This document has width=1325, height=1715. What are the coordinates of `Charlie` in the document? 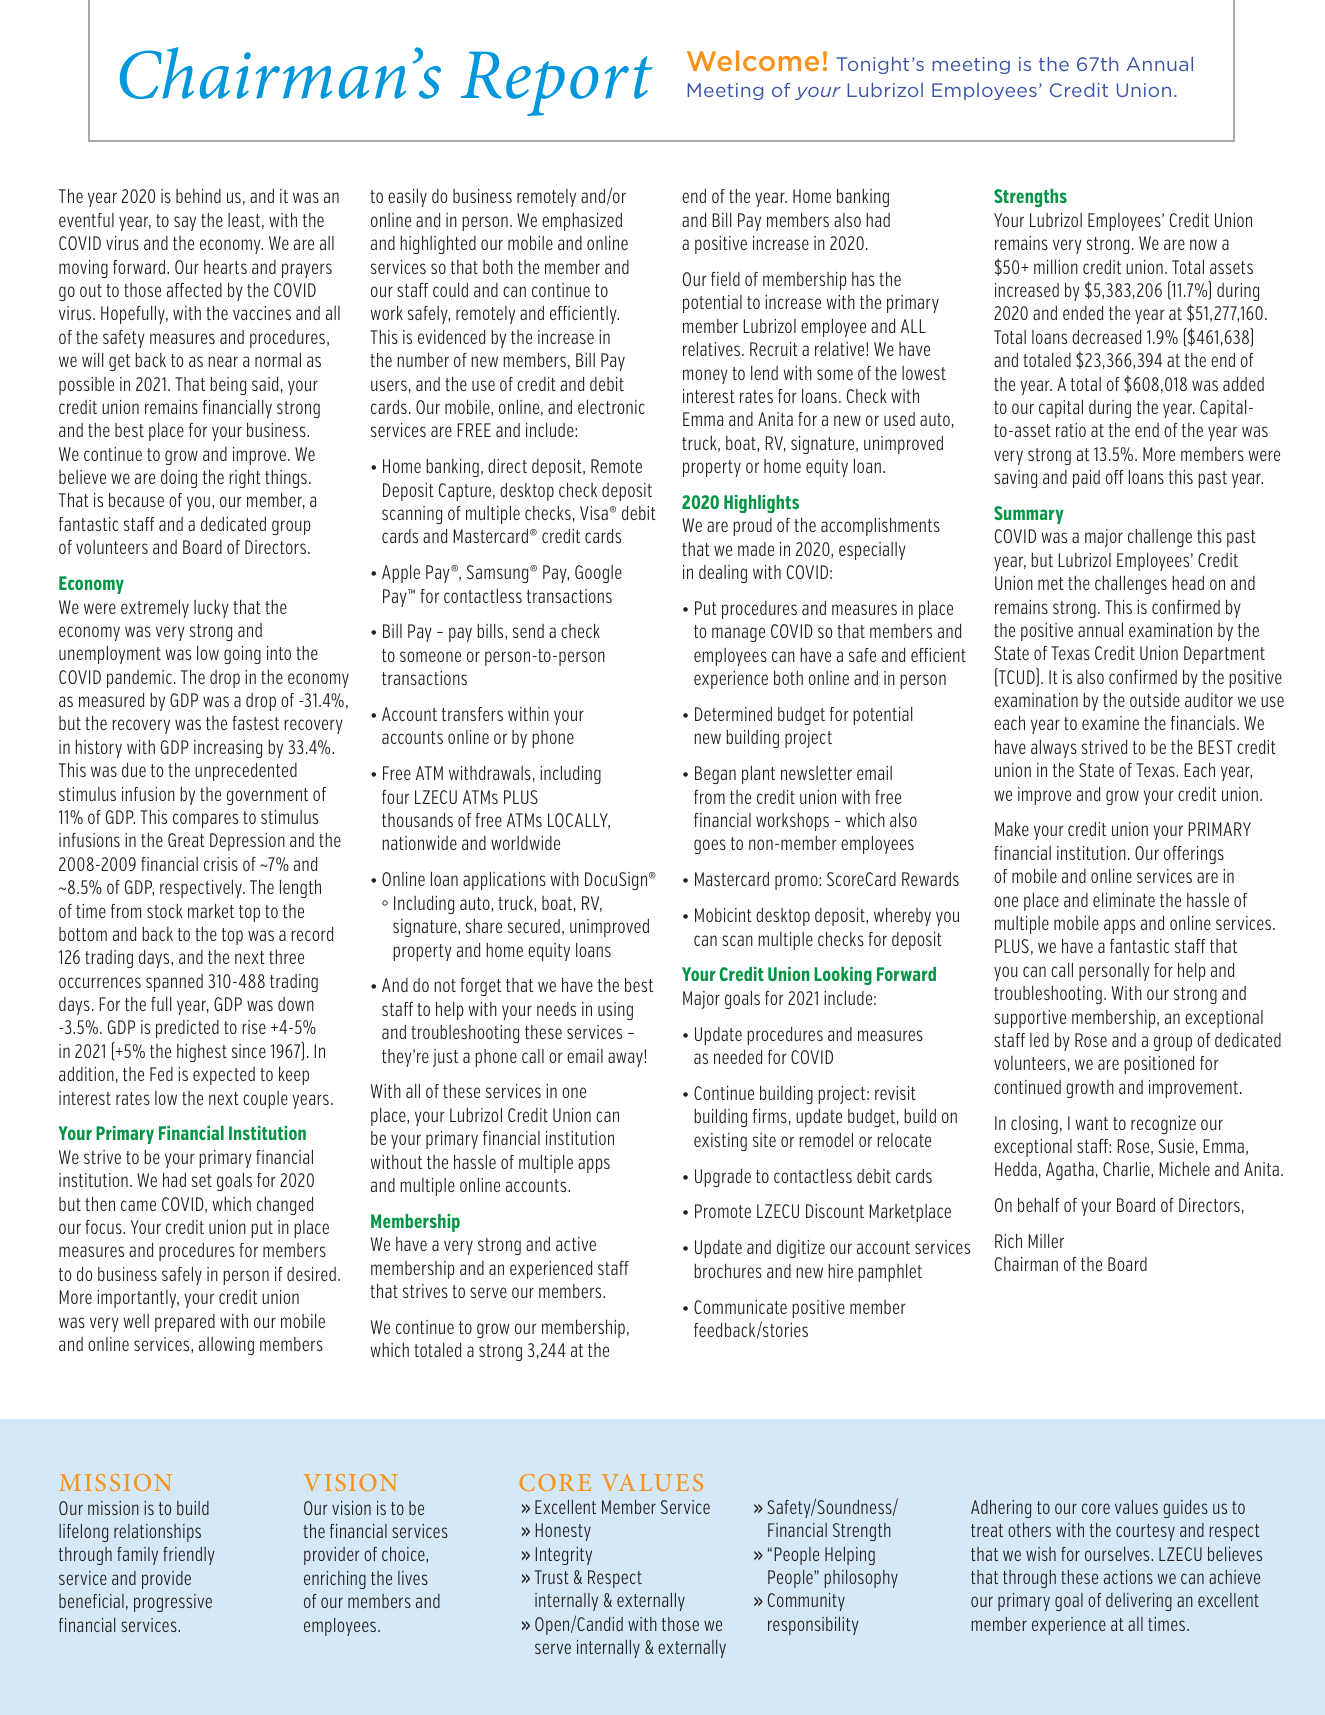 It's located at (1127, 1170).
